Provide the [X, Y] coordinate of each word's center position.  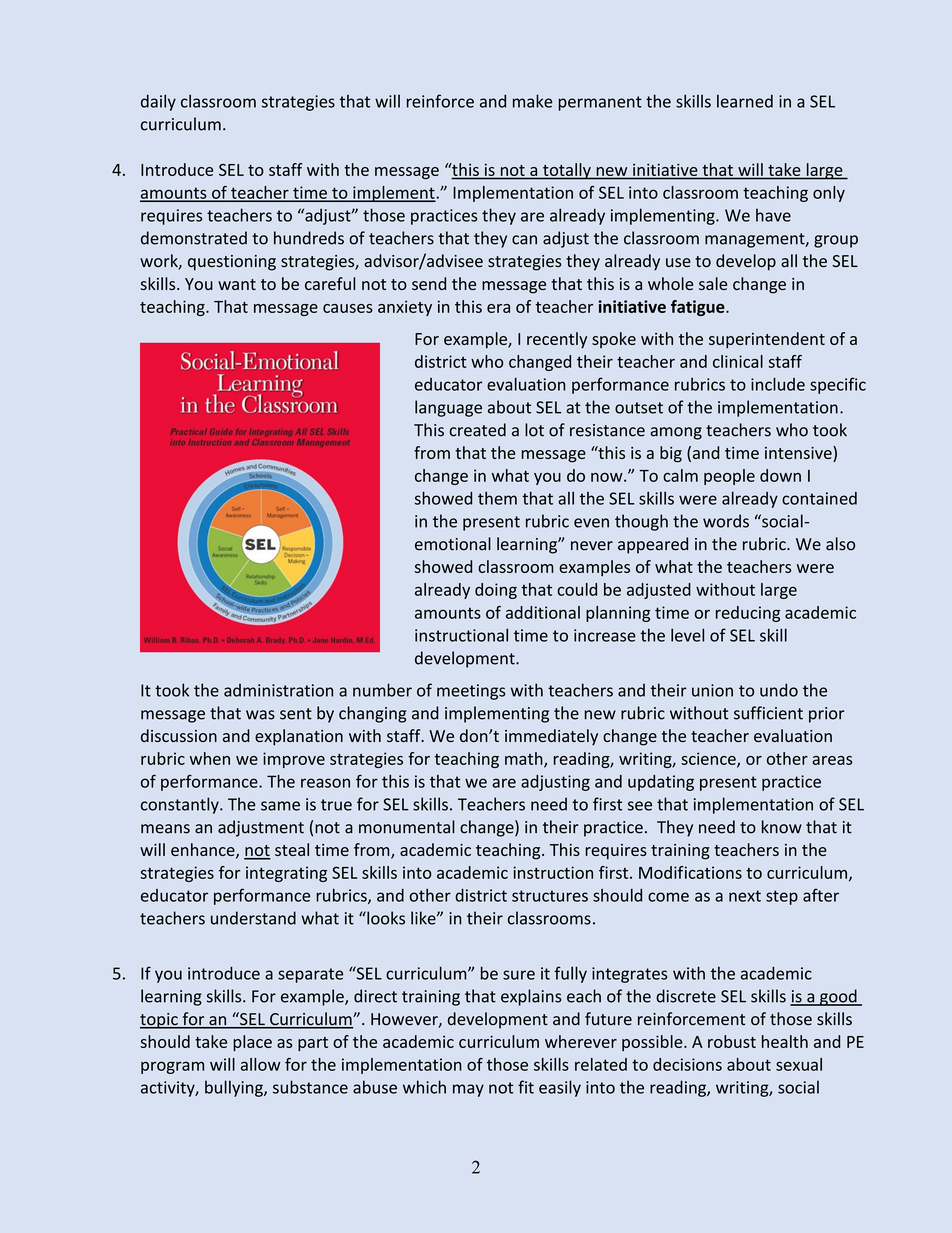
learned [745, 101]
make [533, 101]
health [785, 1041]
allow [261, 1064]
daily [158, 102]
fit [526, 1087]
